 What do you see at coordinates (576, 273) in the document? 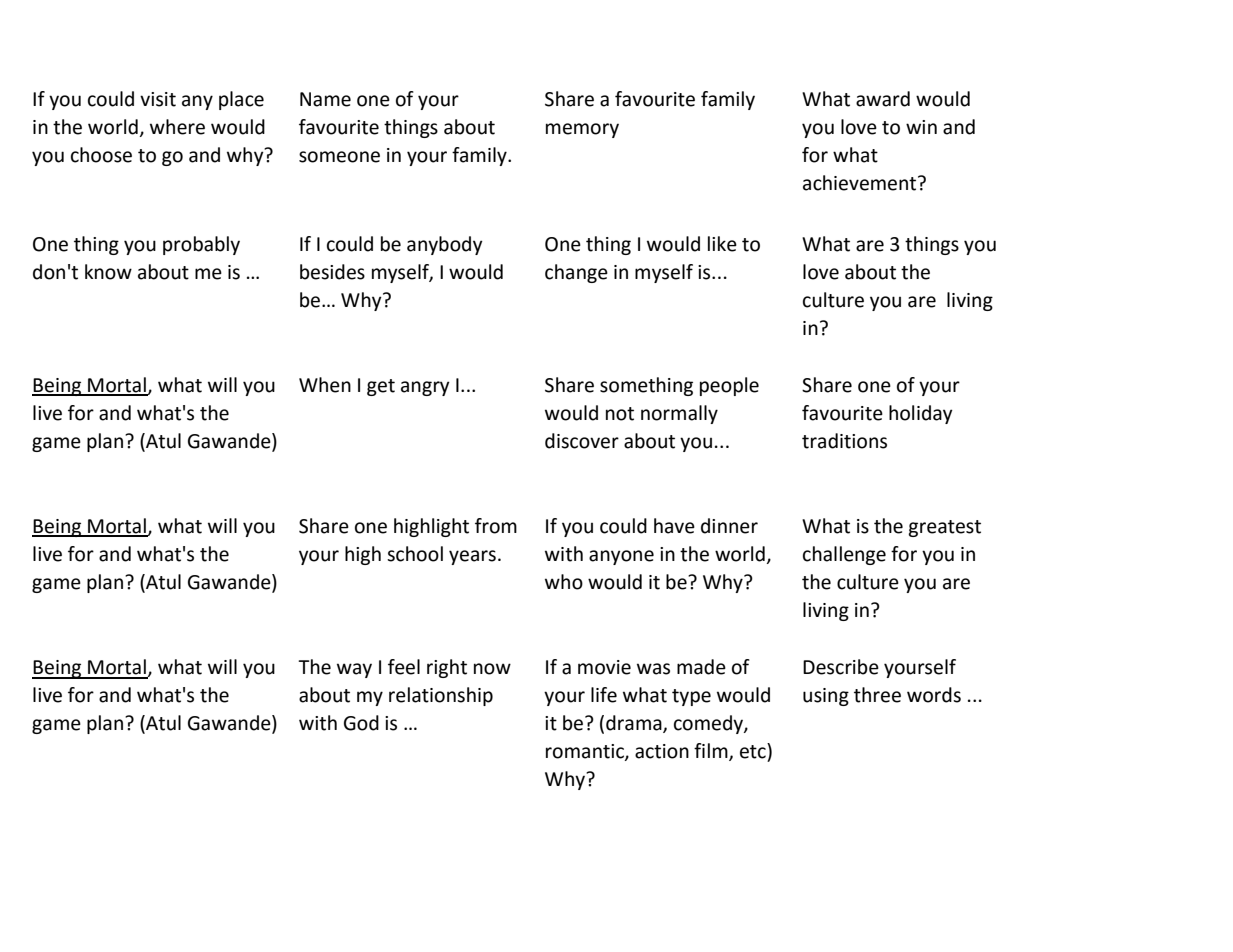
I see `change` at bounding box center [576, 273].
